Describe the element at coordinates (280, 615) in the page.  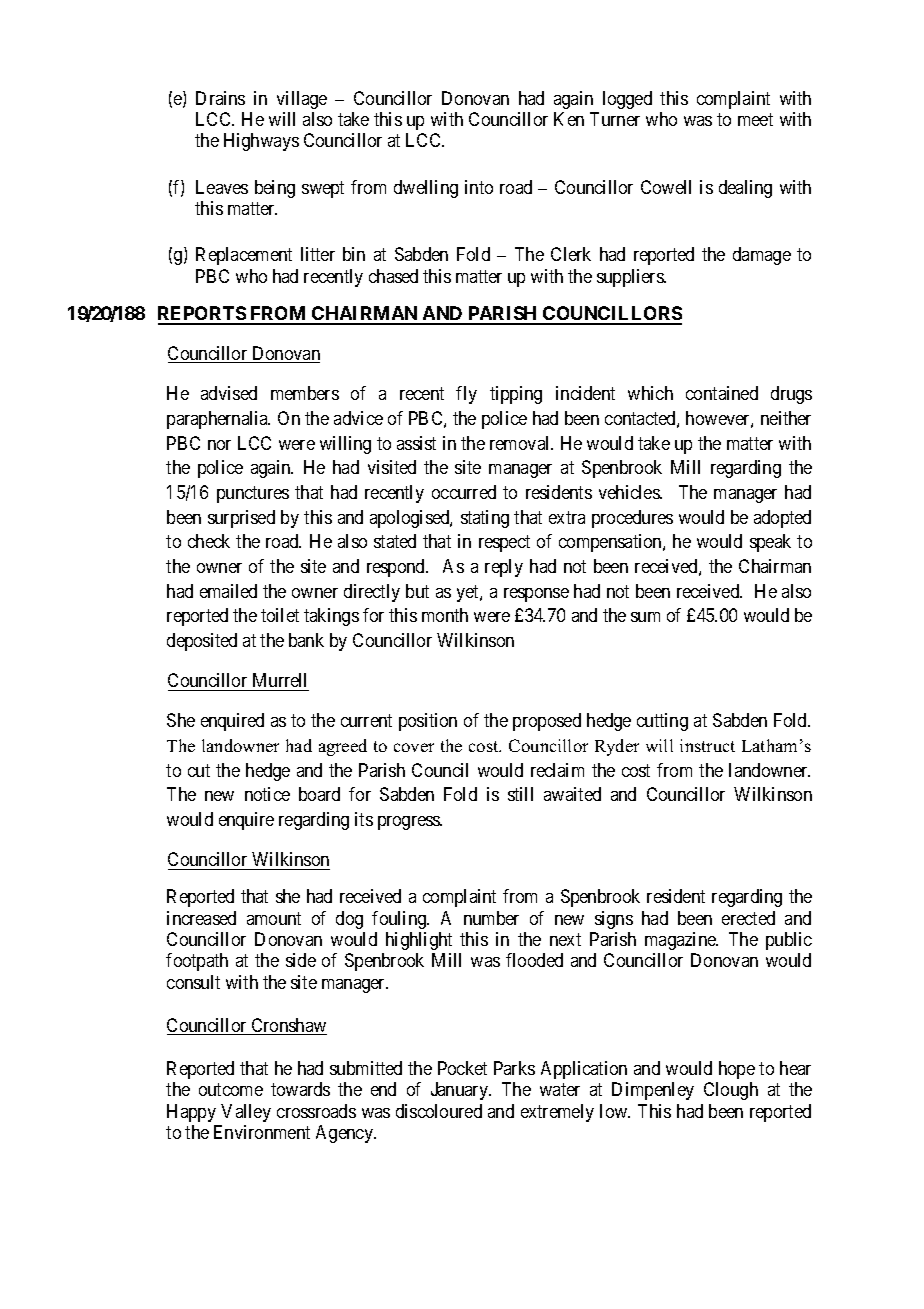
I see `toilet` at that location.
